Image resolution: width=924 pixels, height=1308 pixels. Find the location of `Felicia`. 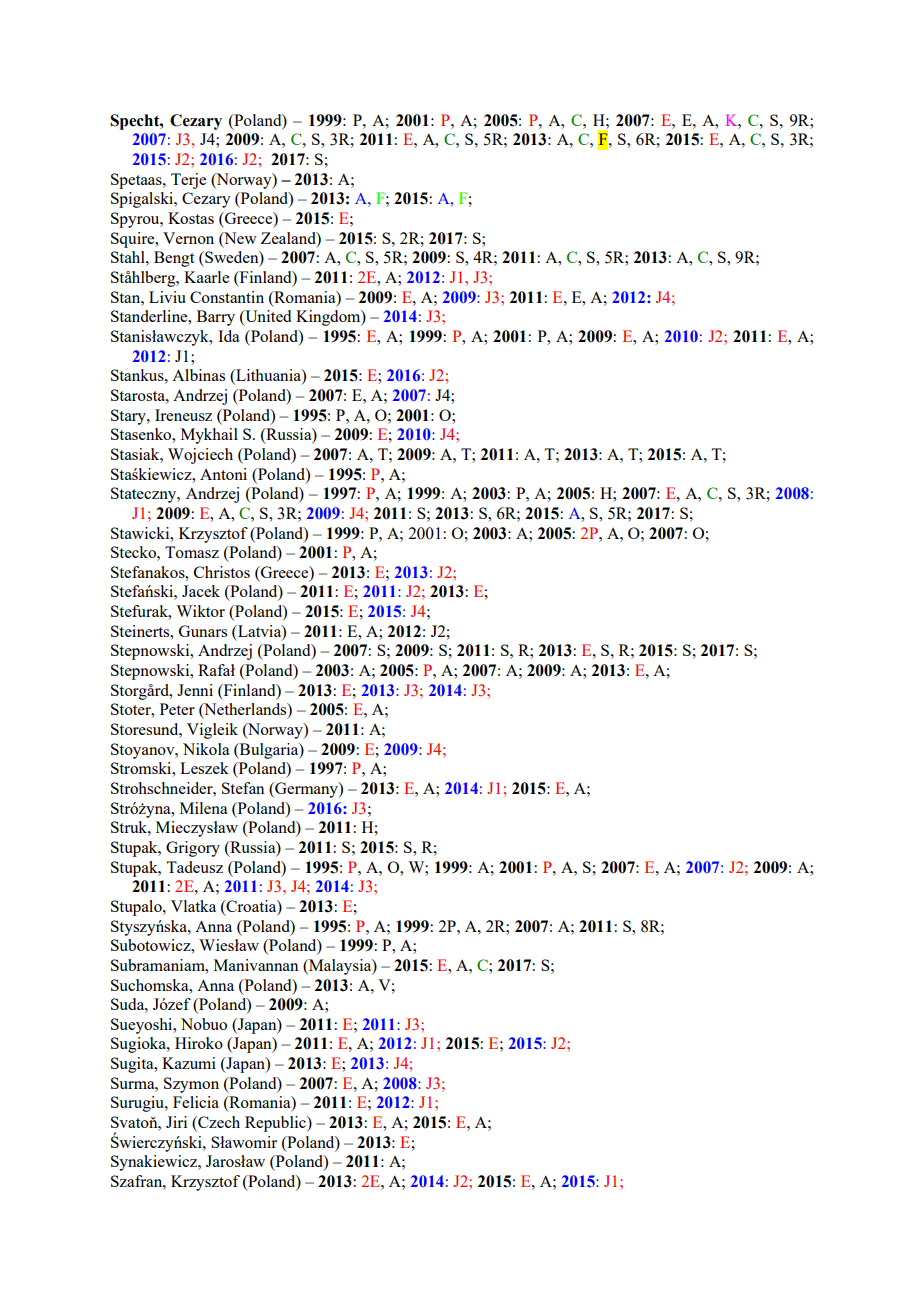

Felicia is located at coordinates (196, 1102).
